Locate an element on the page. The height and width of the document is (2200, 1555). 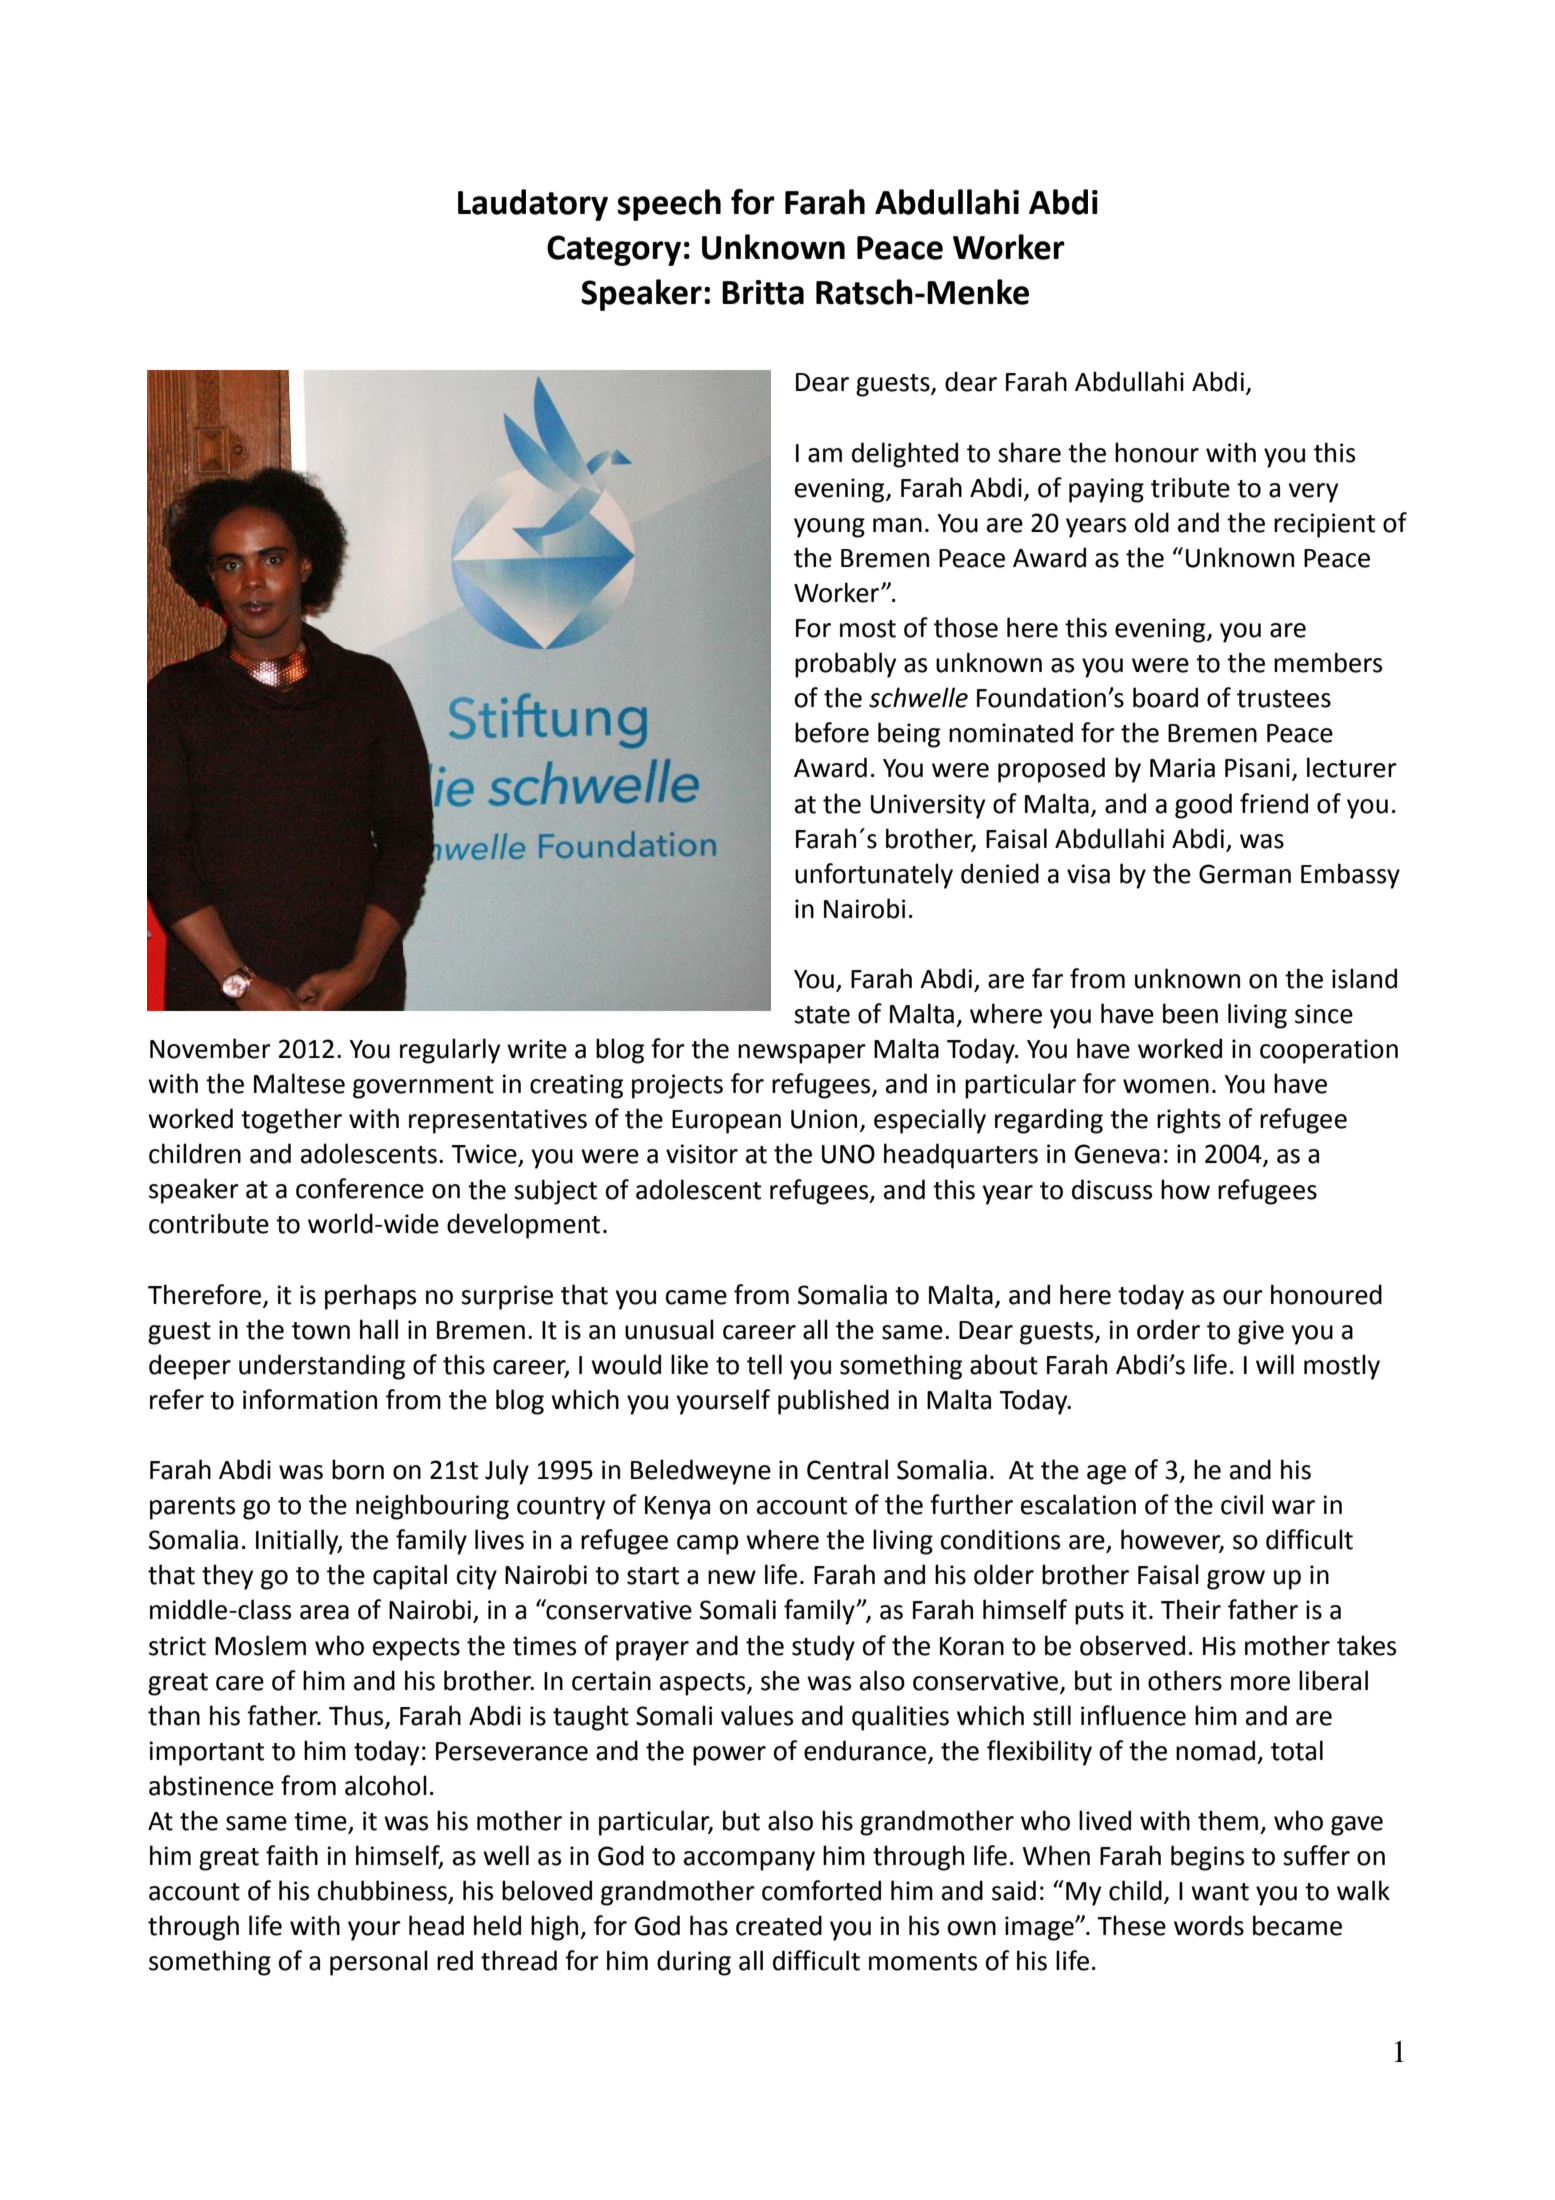
before is located at coordinates (832, 732).
